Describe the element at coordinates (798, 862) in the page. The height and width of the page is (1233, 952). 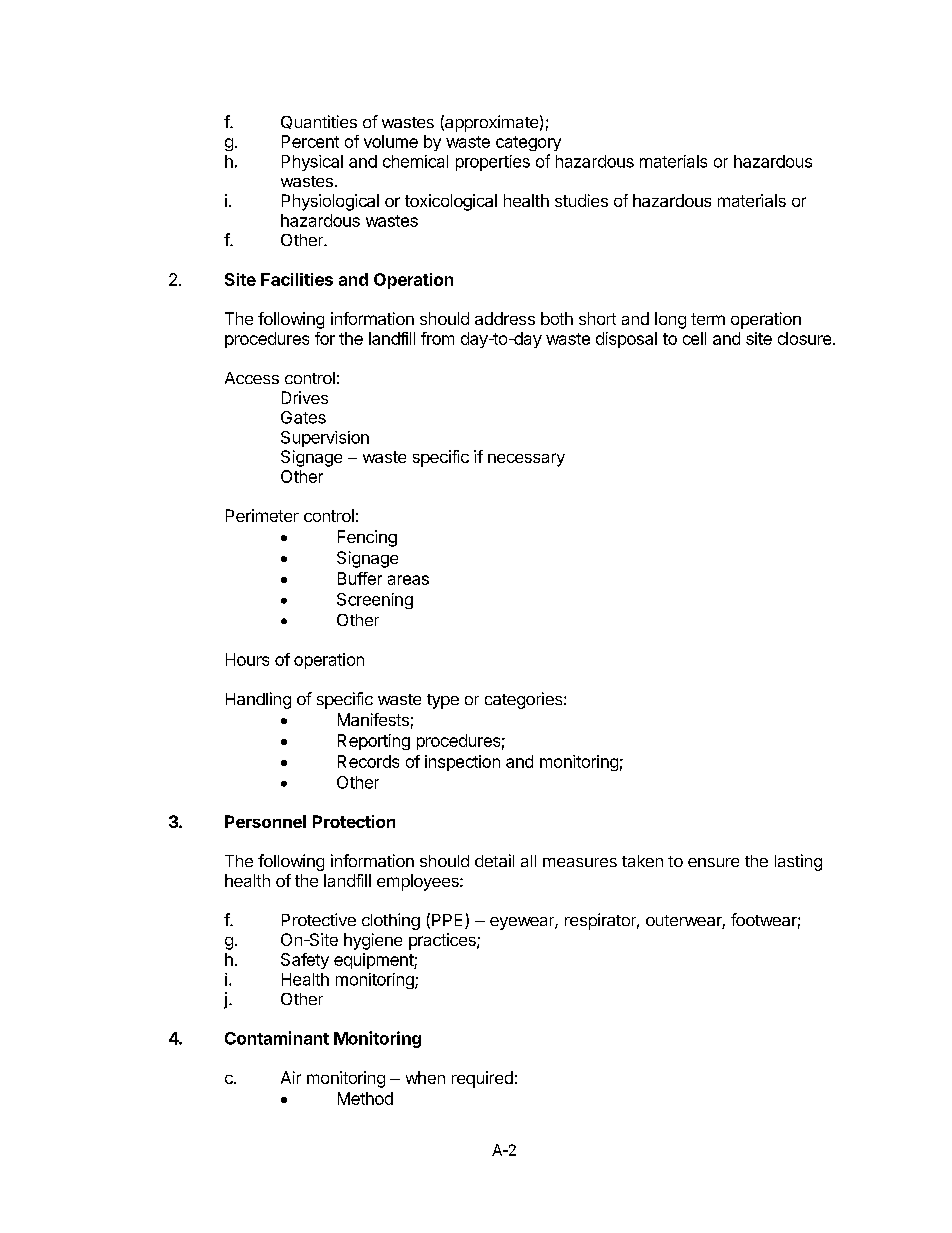
I see `lasting` at that location.
